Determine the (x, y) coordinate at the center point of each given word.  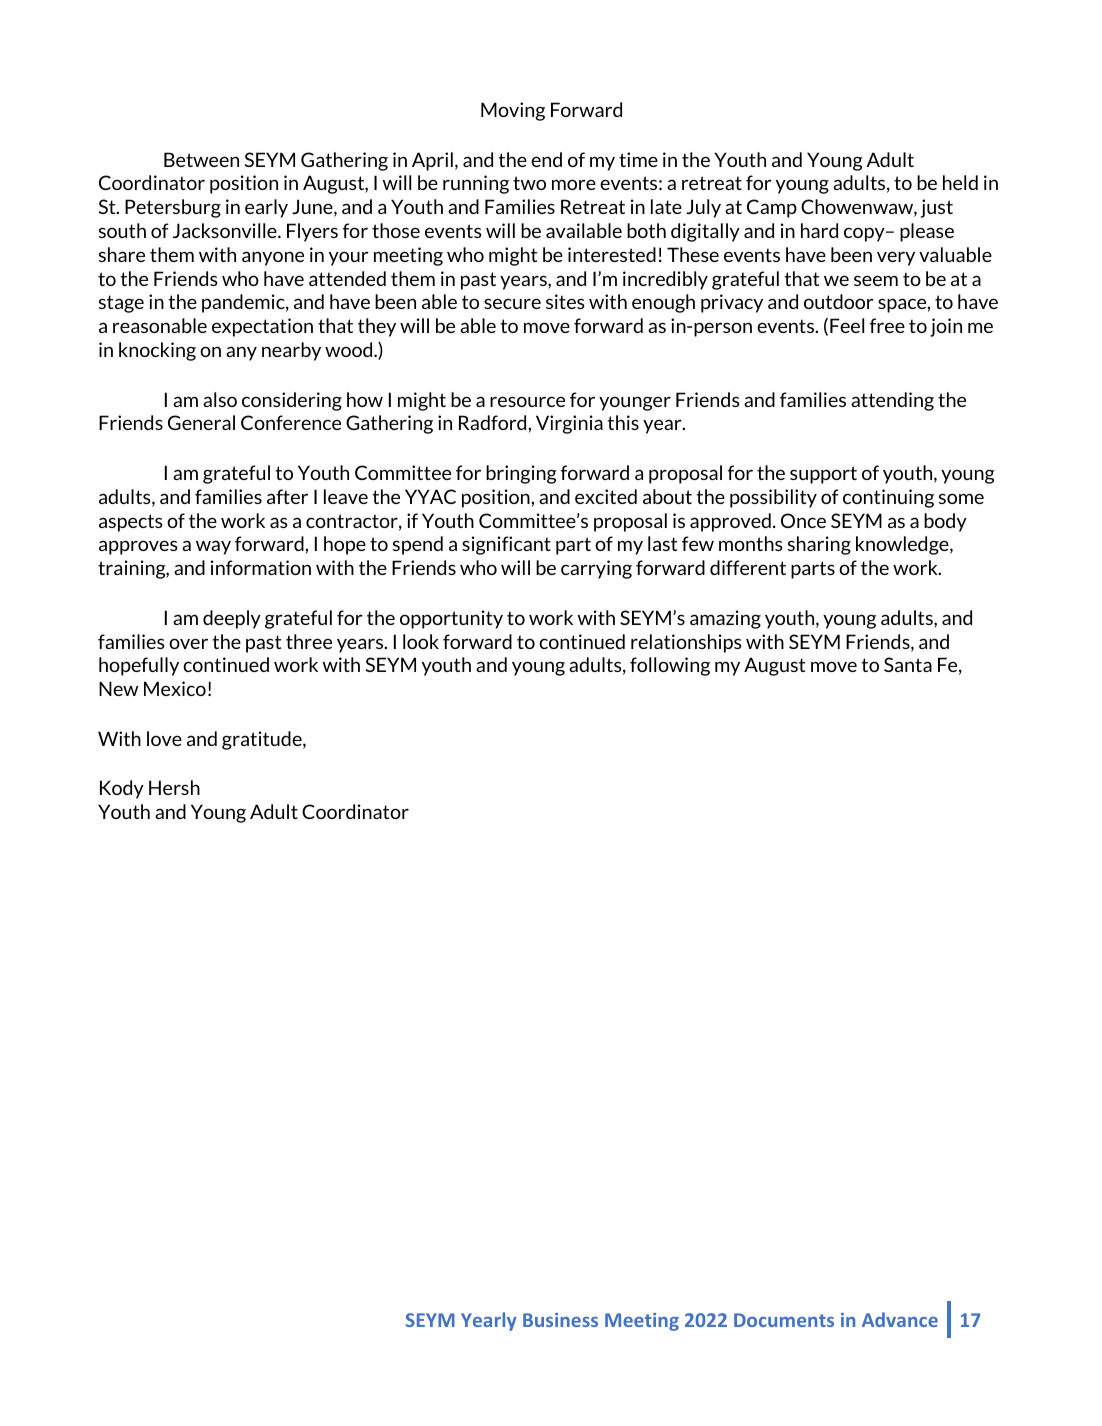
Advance (900, 1319)
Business (560, 1320)
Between (201, 159)
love (164, 738)
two (529, 183)
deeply (232, 619)
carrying (596, 569)
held (960, 182)
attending (892, 401)
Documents (784, 1320)
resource (527, 401)
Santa (908, 664)
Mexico (175, 688)
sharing (819, 545)
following (670, 666)
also (220, 399)
